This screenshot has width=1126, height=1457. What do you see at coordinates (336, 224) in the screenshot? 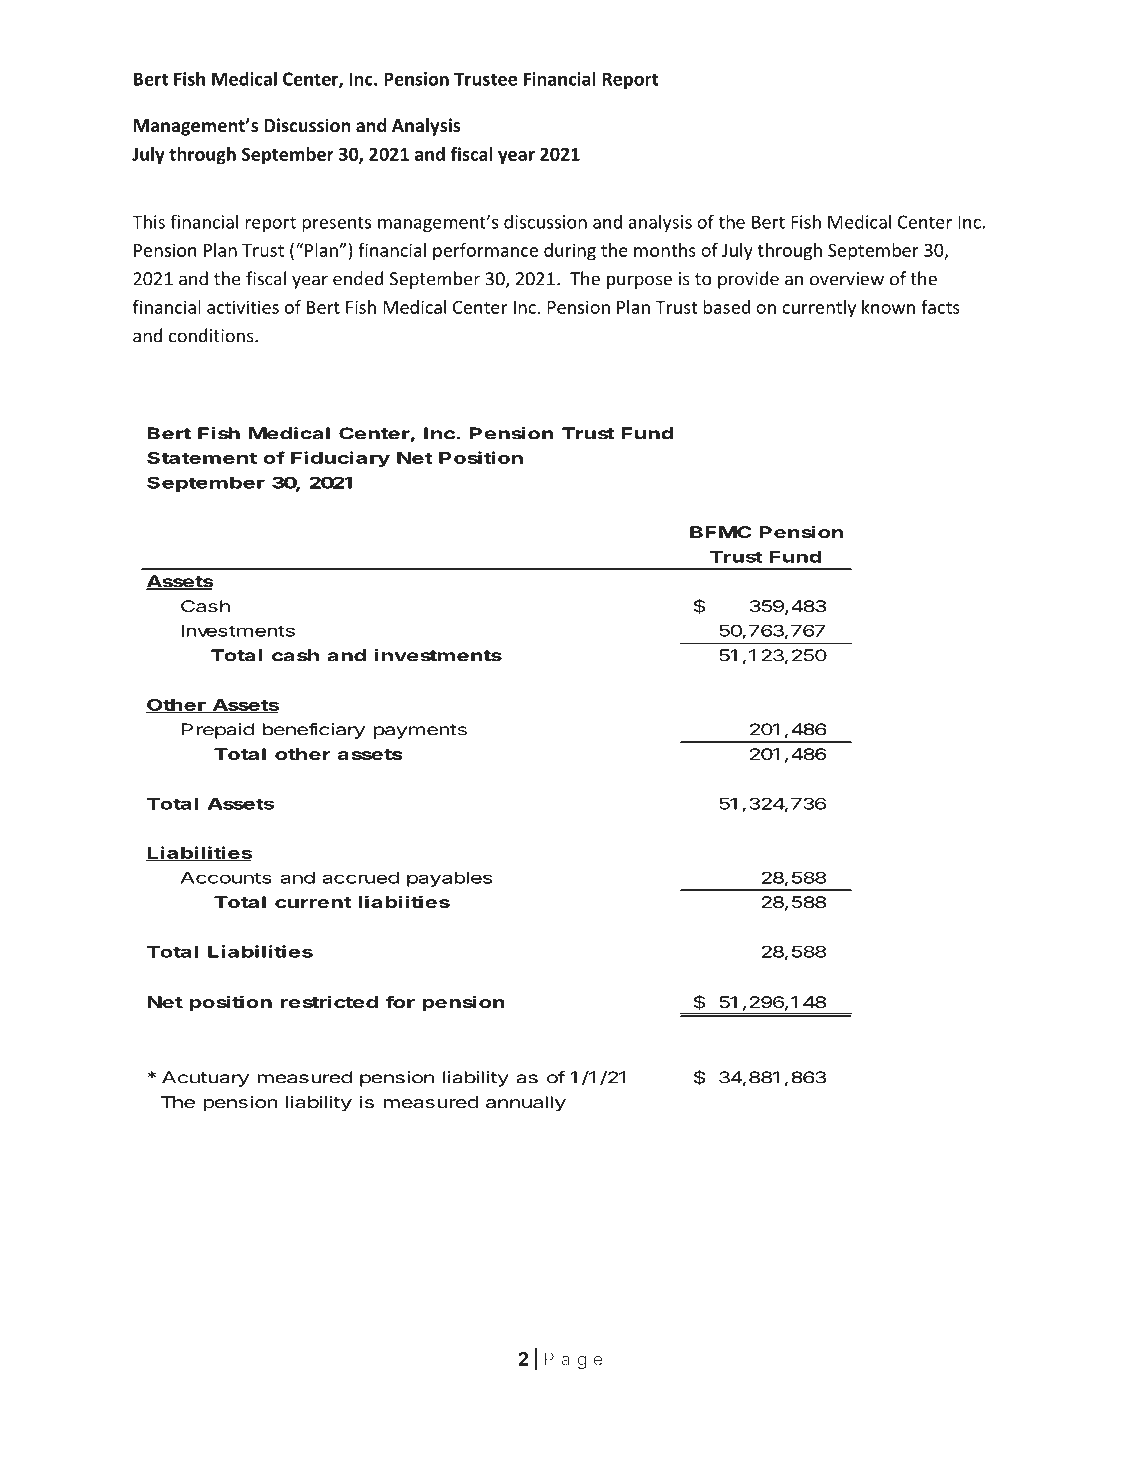
I see `presents` at bounding box center [336, 224].
